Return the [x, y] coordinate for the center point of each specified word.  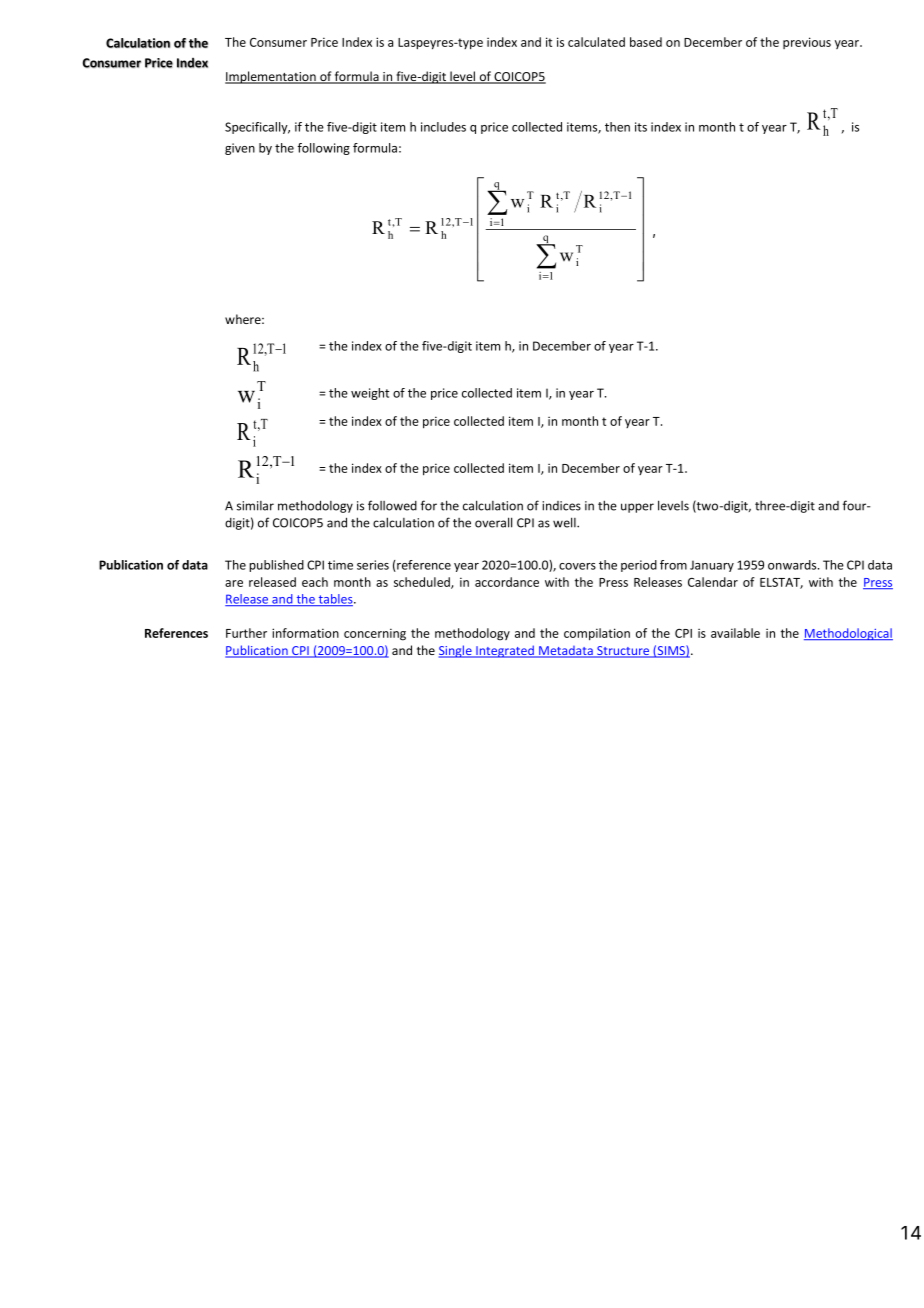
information [305, 633]
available [735, 633]
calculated [596, 42]
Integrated [505, 651]
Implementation [271, 77]
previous [807, 43]
